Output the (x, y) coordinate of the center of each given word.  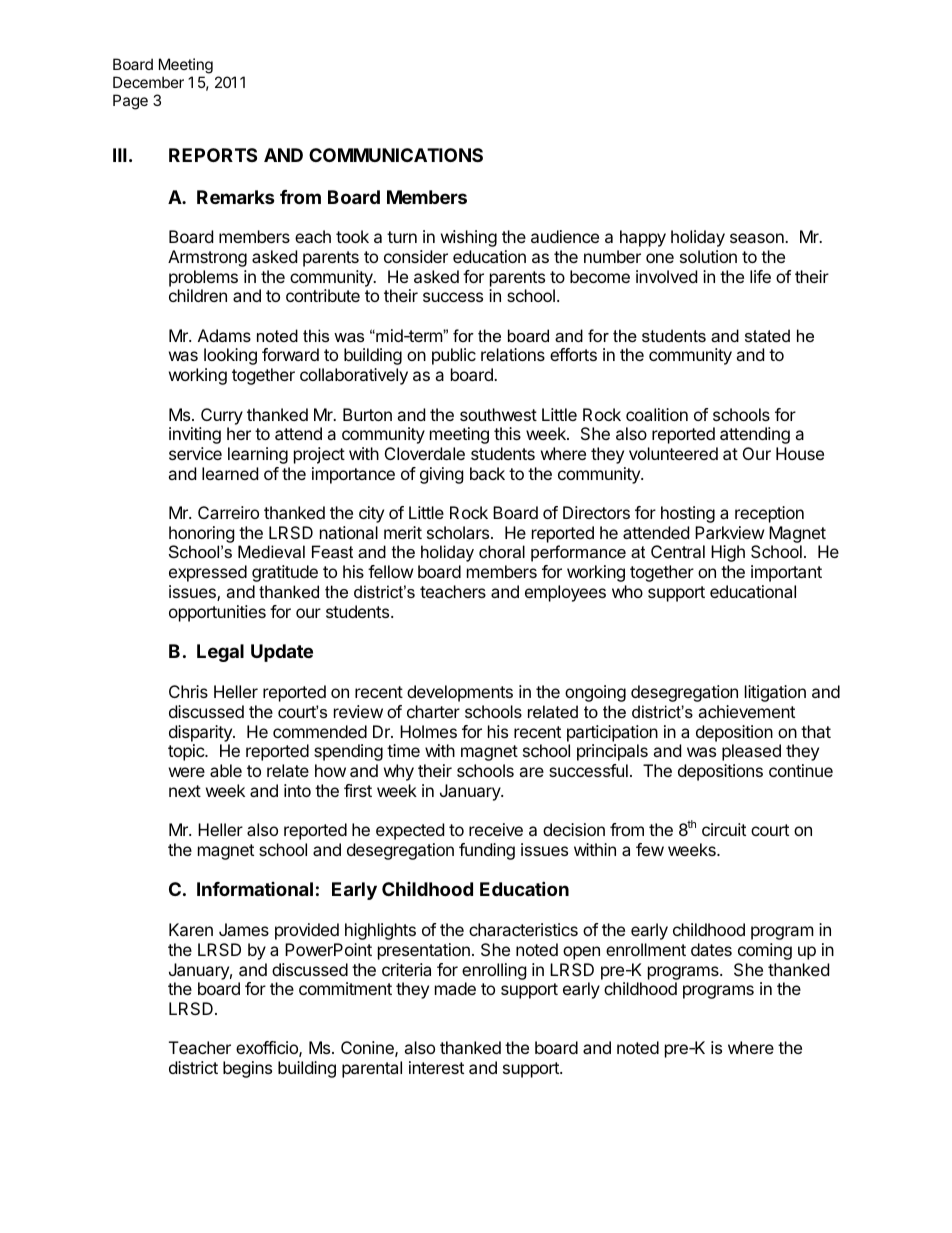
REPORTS (213, 155)
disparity (201, 733)
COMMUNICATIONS (396, 155)
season (758, 238)
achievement (746, 711)
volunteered (673, 453)
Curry (222, 416)
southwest (498, 414)
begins (247, 1069)
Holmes (428, 731)
